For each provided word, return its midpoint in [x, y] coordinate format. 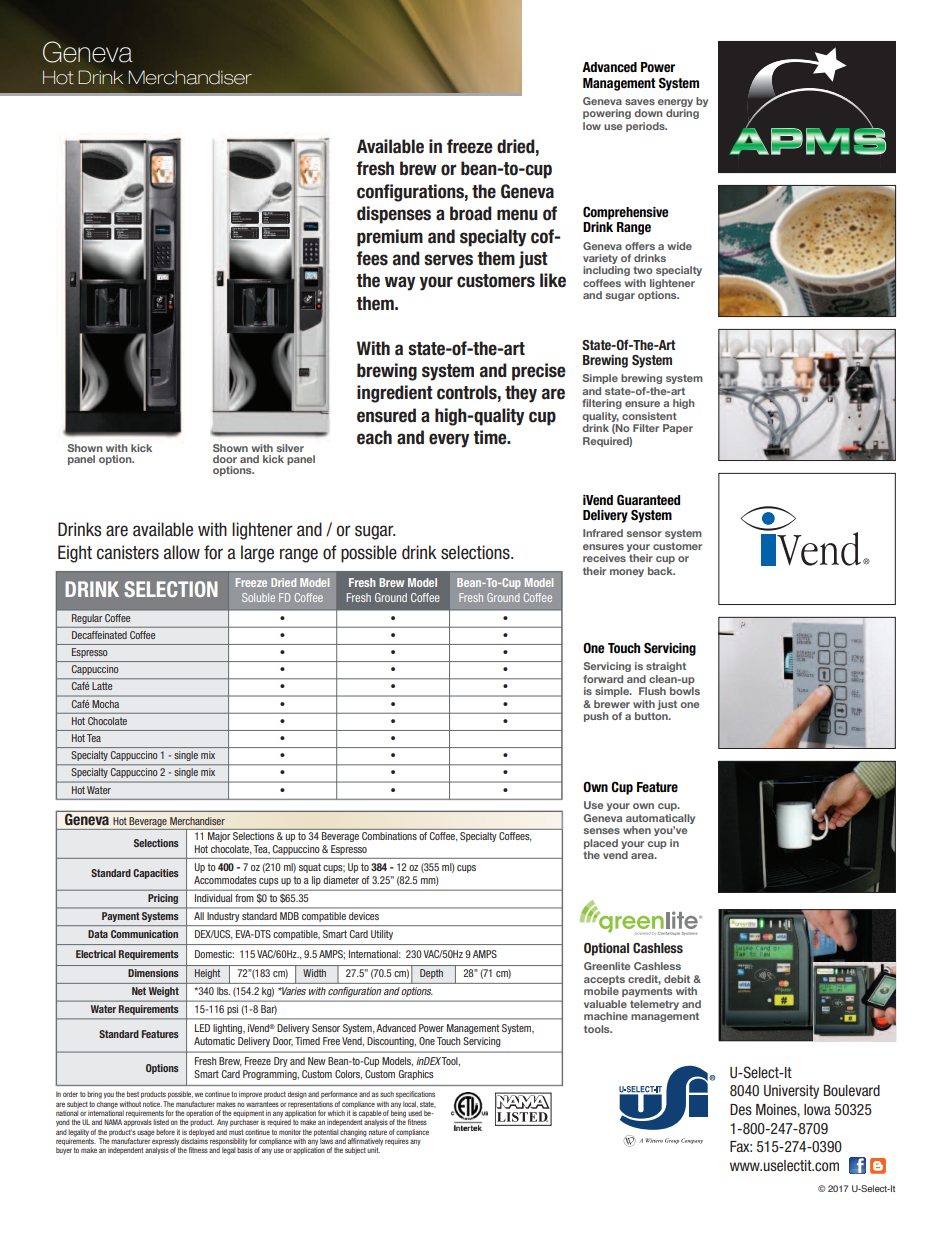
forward [603, 679]
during [682, 114]
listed [161, 1122]
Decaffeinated [99, 635]
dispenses [394, 215]
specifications [415, 1094]
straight [666, 667]
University [791, 1092]
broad [471, 213]
